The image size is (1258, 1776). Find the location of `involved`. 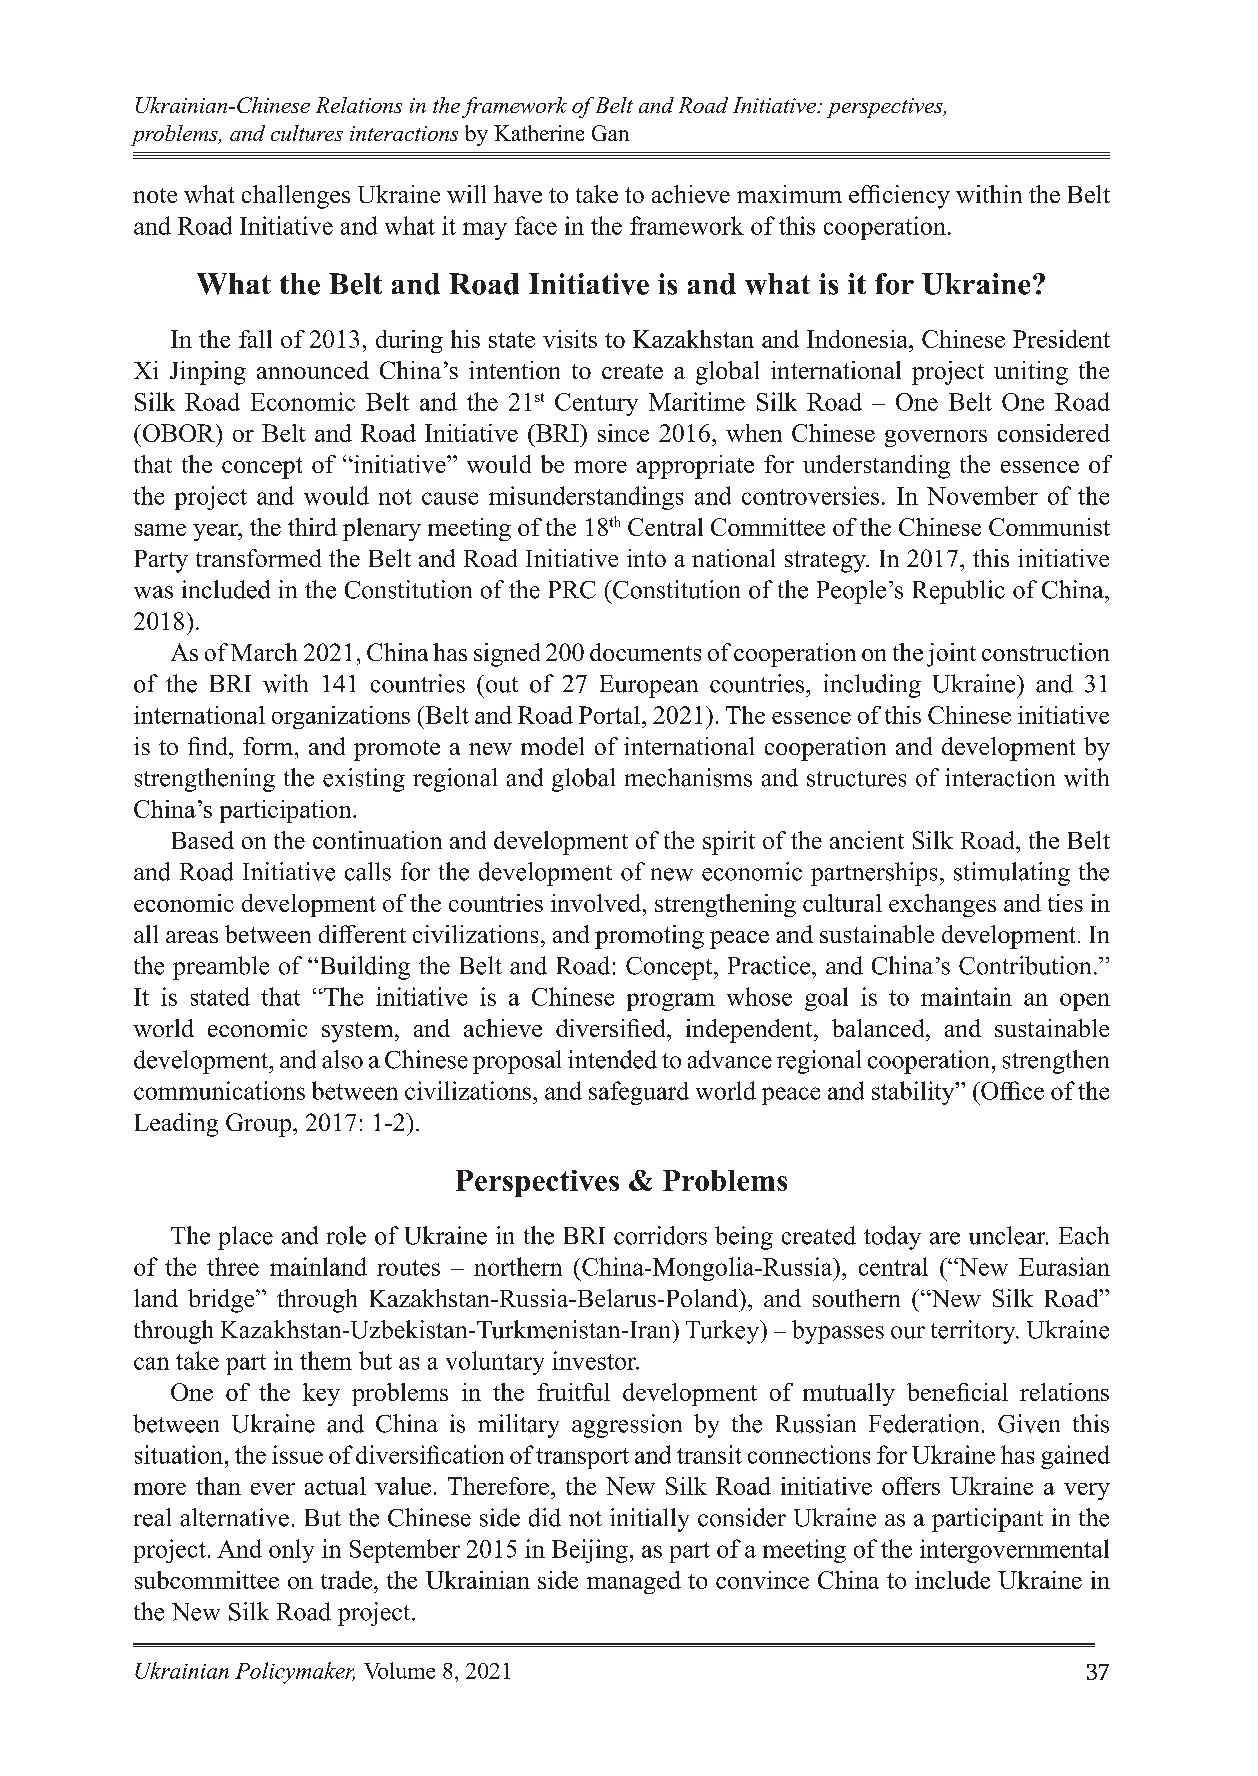

involved is located at coordinates (597, 903).
